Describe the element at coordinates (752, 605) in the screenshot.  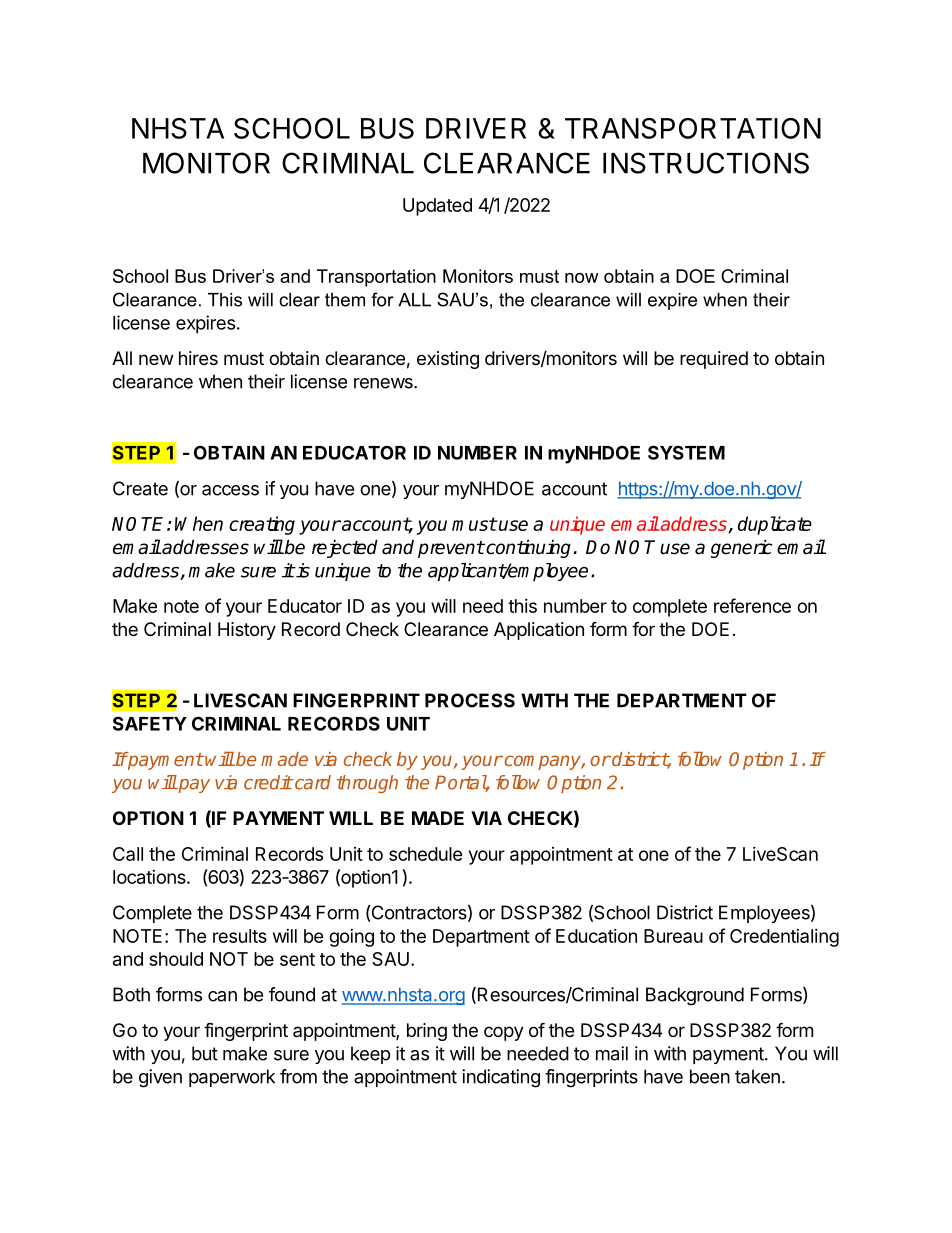
I see `reference` at that location.
